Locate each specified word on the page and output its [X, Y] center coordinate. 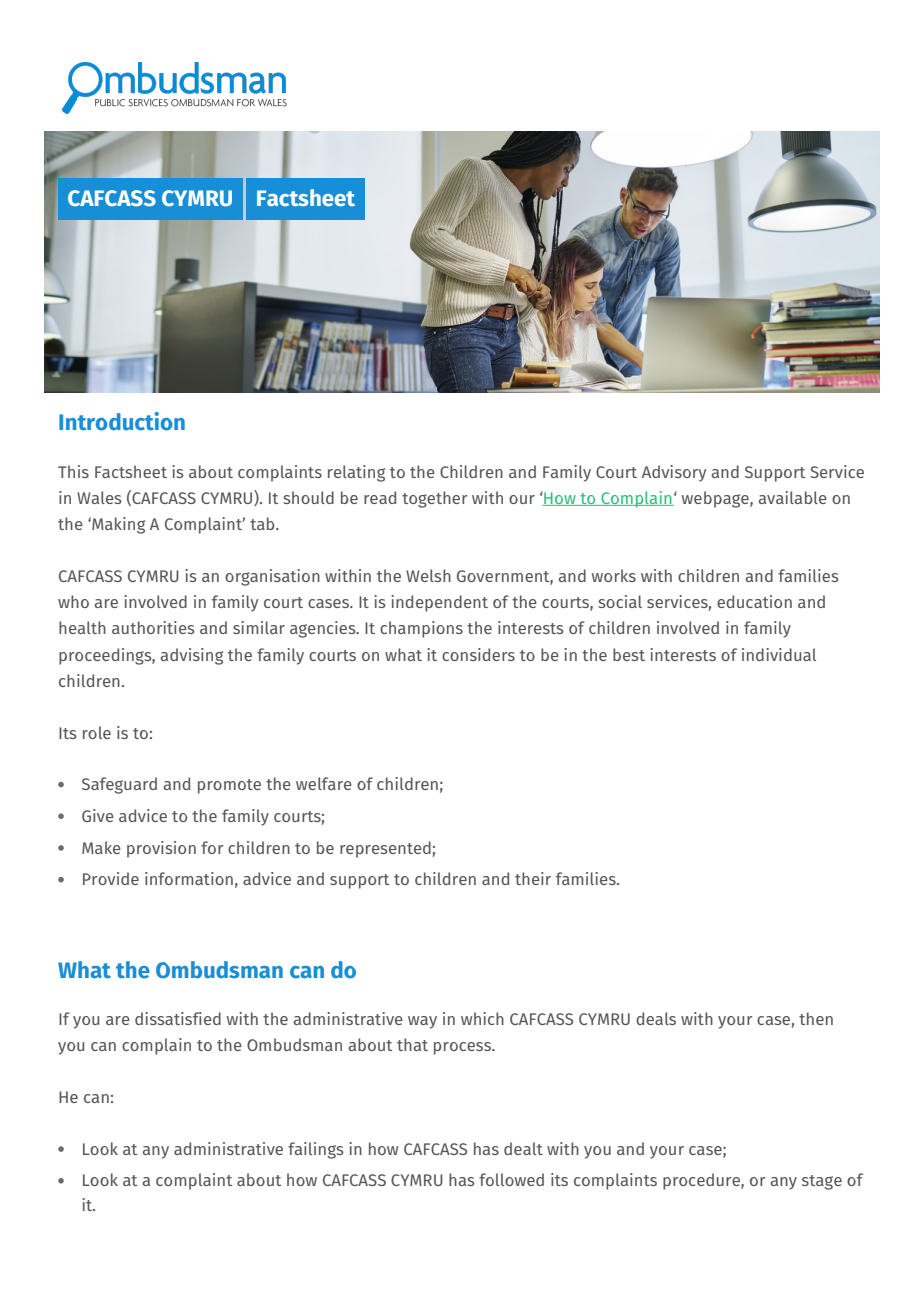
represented [385, 849]
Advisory [674, 473]
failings [316, 1150]
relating [356, 473]
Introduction [122, 421]
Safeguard [119, 785]
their [533, 878]
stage [822, 1182]
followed [511, 1179]
